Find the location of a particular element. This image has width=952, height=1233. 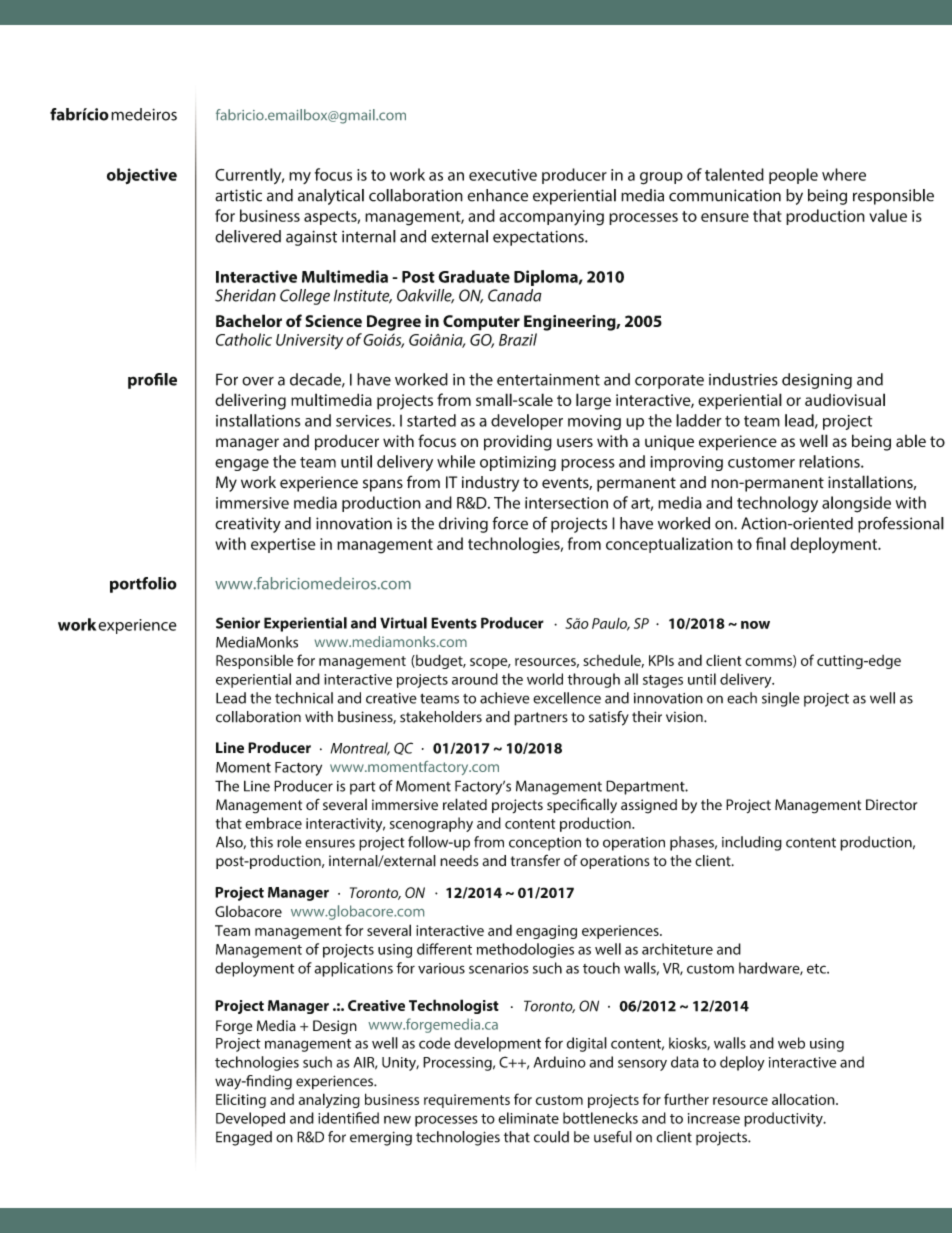

this is located at coordinates (261, 842).
